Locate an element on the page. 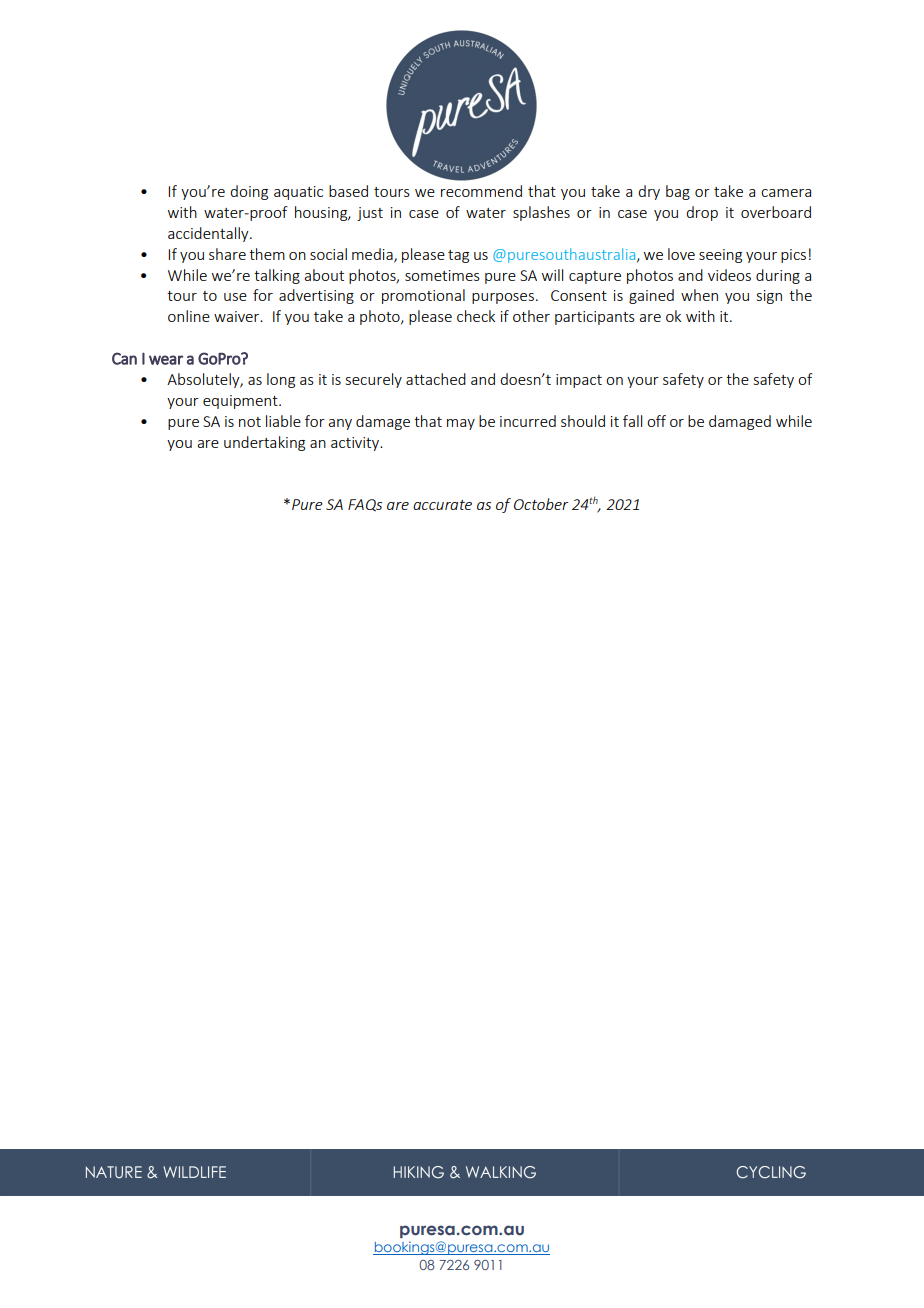 This image has height=1308, width=924. off is located at coordinates (656, 421).
